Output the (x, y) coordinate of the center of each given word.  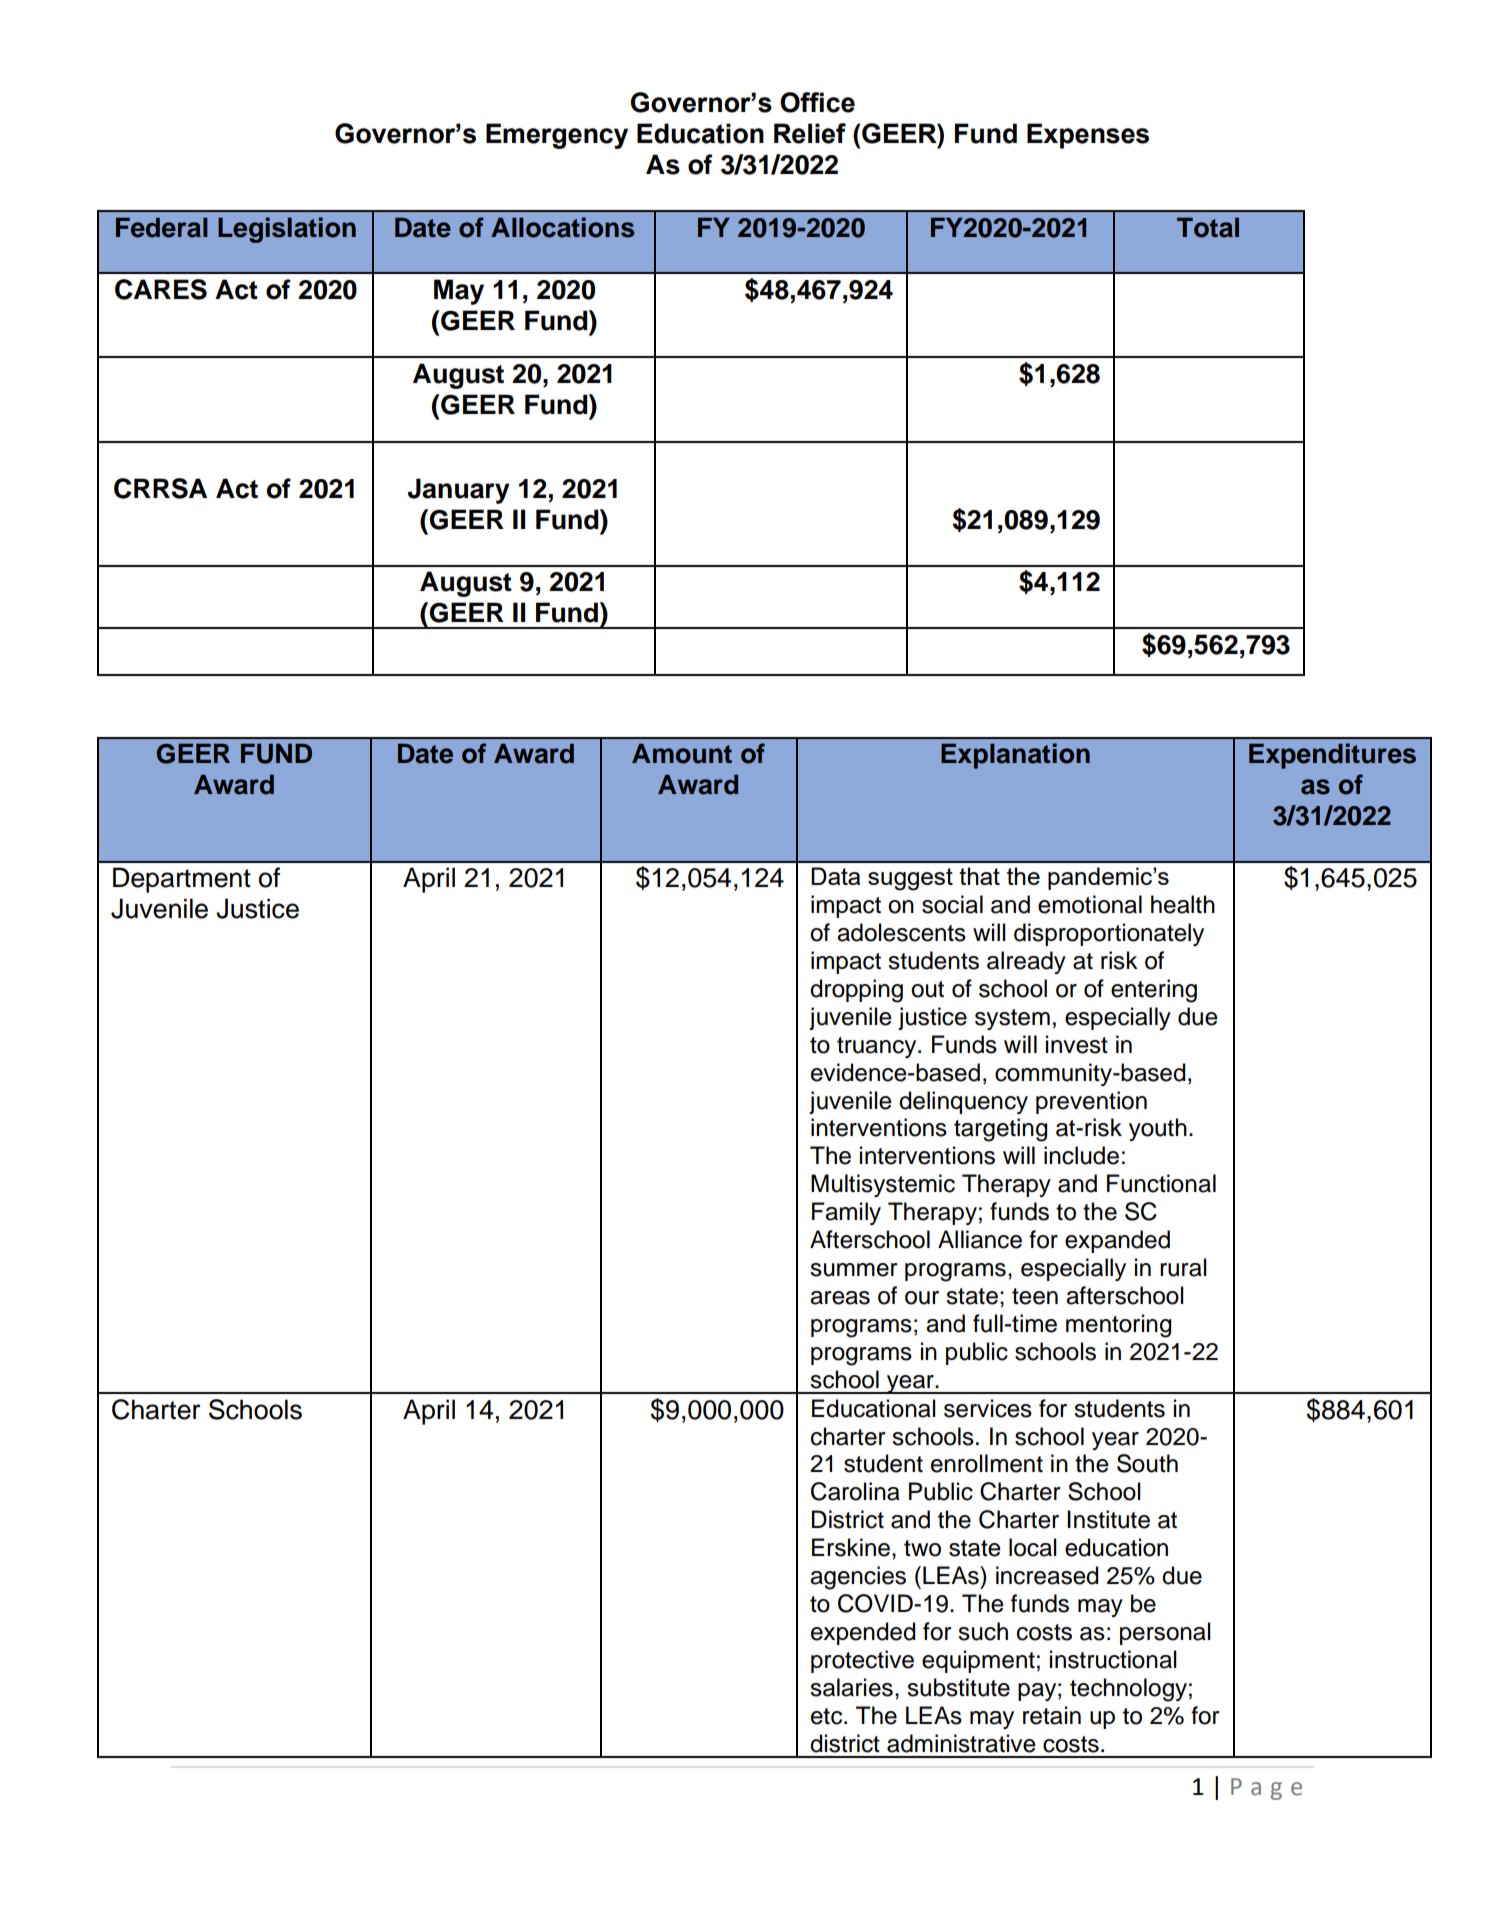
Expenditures (1332, 756)
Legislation (287, 230)
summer (854, 1270)
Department (182, 880)
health (1183, 904)
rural (1183, 1267)
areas (840, 1298)
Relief (810, 133)
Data (835, 876)
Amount (682, 754)
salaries (851, 1687)
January (459, 491)
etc (828, 1716)
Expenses (1088, 136)
